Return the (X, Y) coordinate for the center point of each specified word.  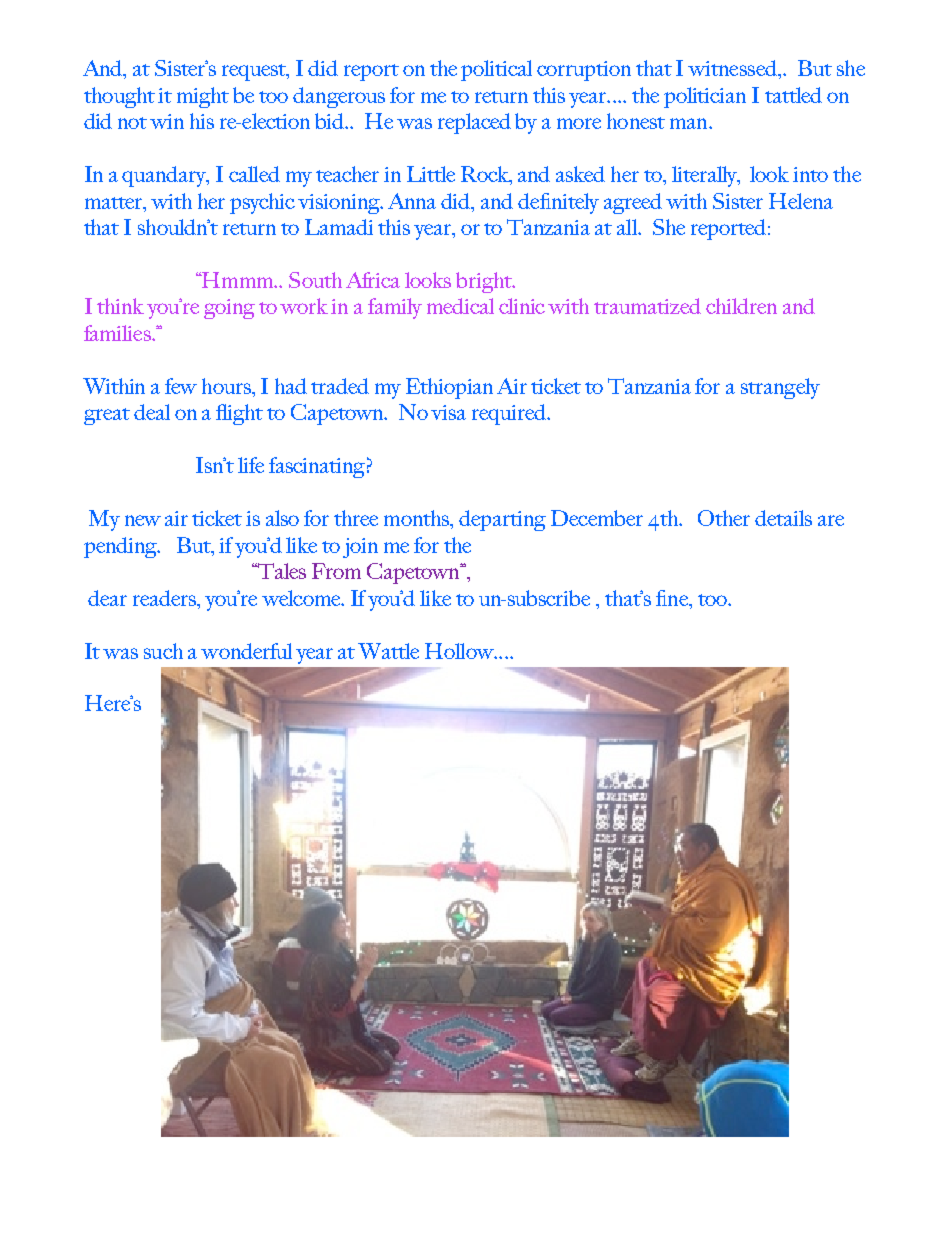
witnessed (733, 68)
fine (673, 598)
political (496, 70)
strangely (780, 388)
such (163, 651)
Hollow (460, 651)
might (203, 97)
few (181, 386)
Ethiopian (449, 388)
